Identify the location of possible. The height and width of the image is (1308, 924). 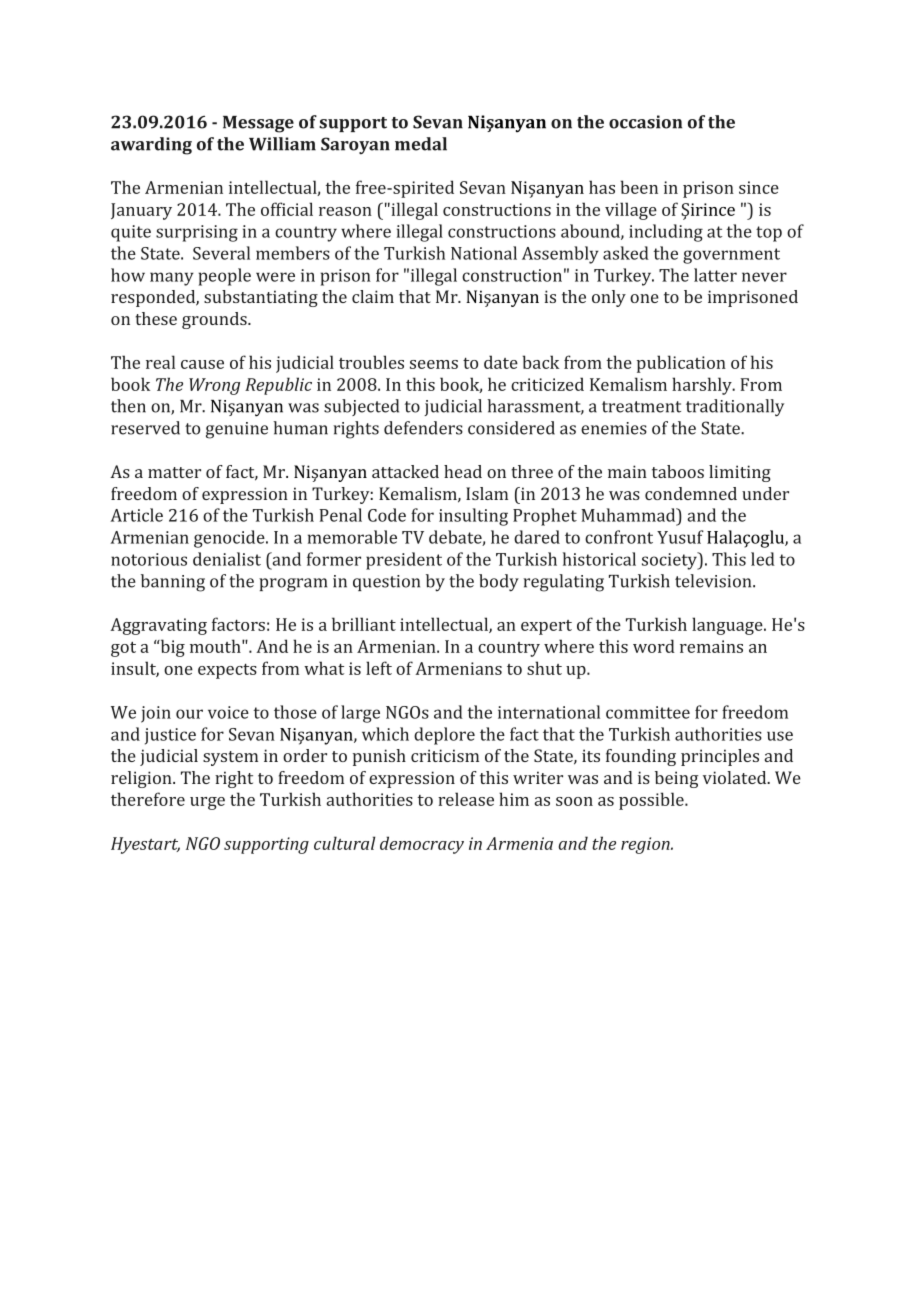
(652, 801).
